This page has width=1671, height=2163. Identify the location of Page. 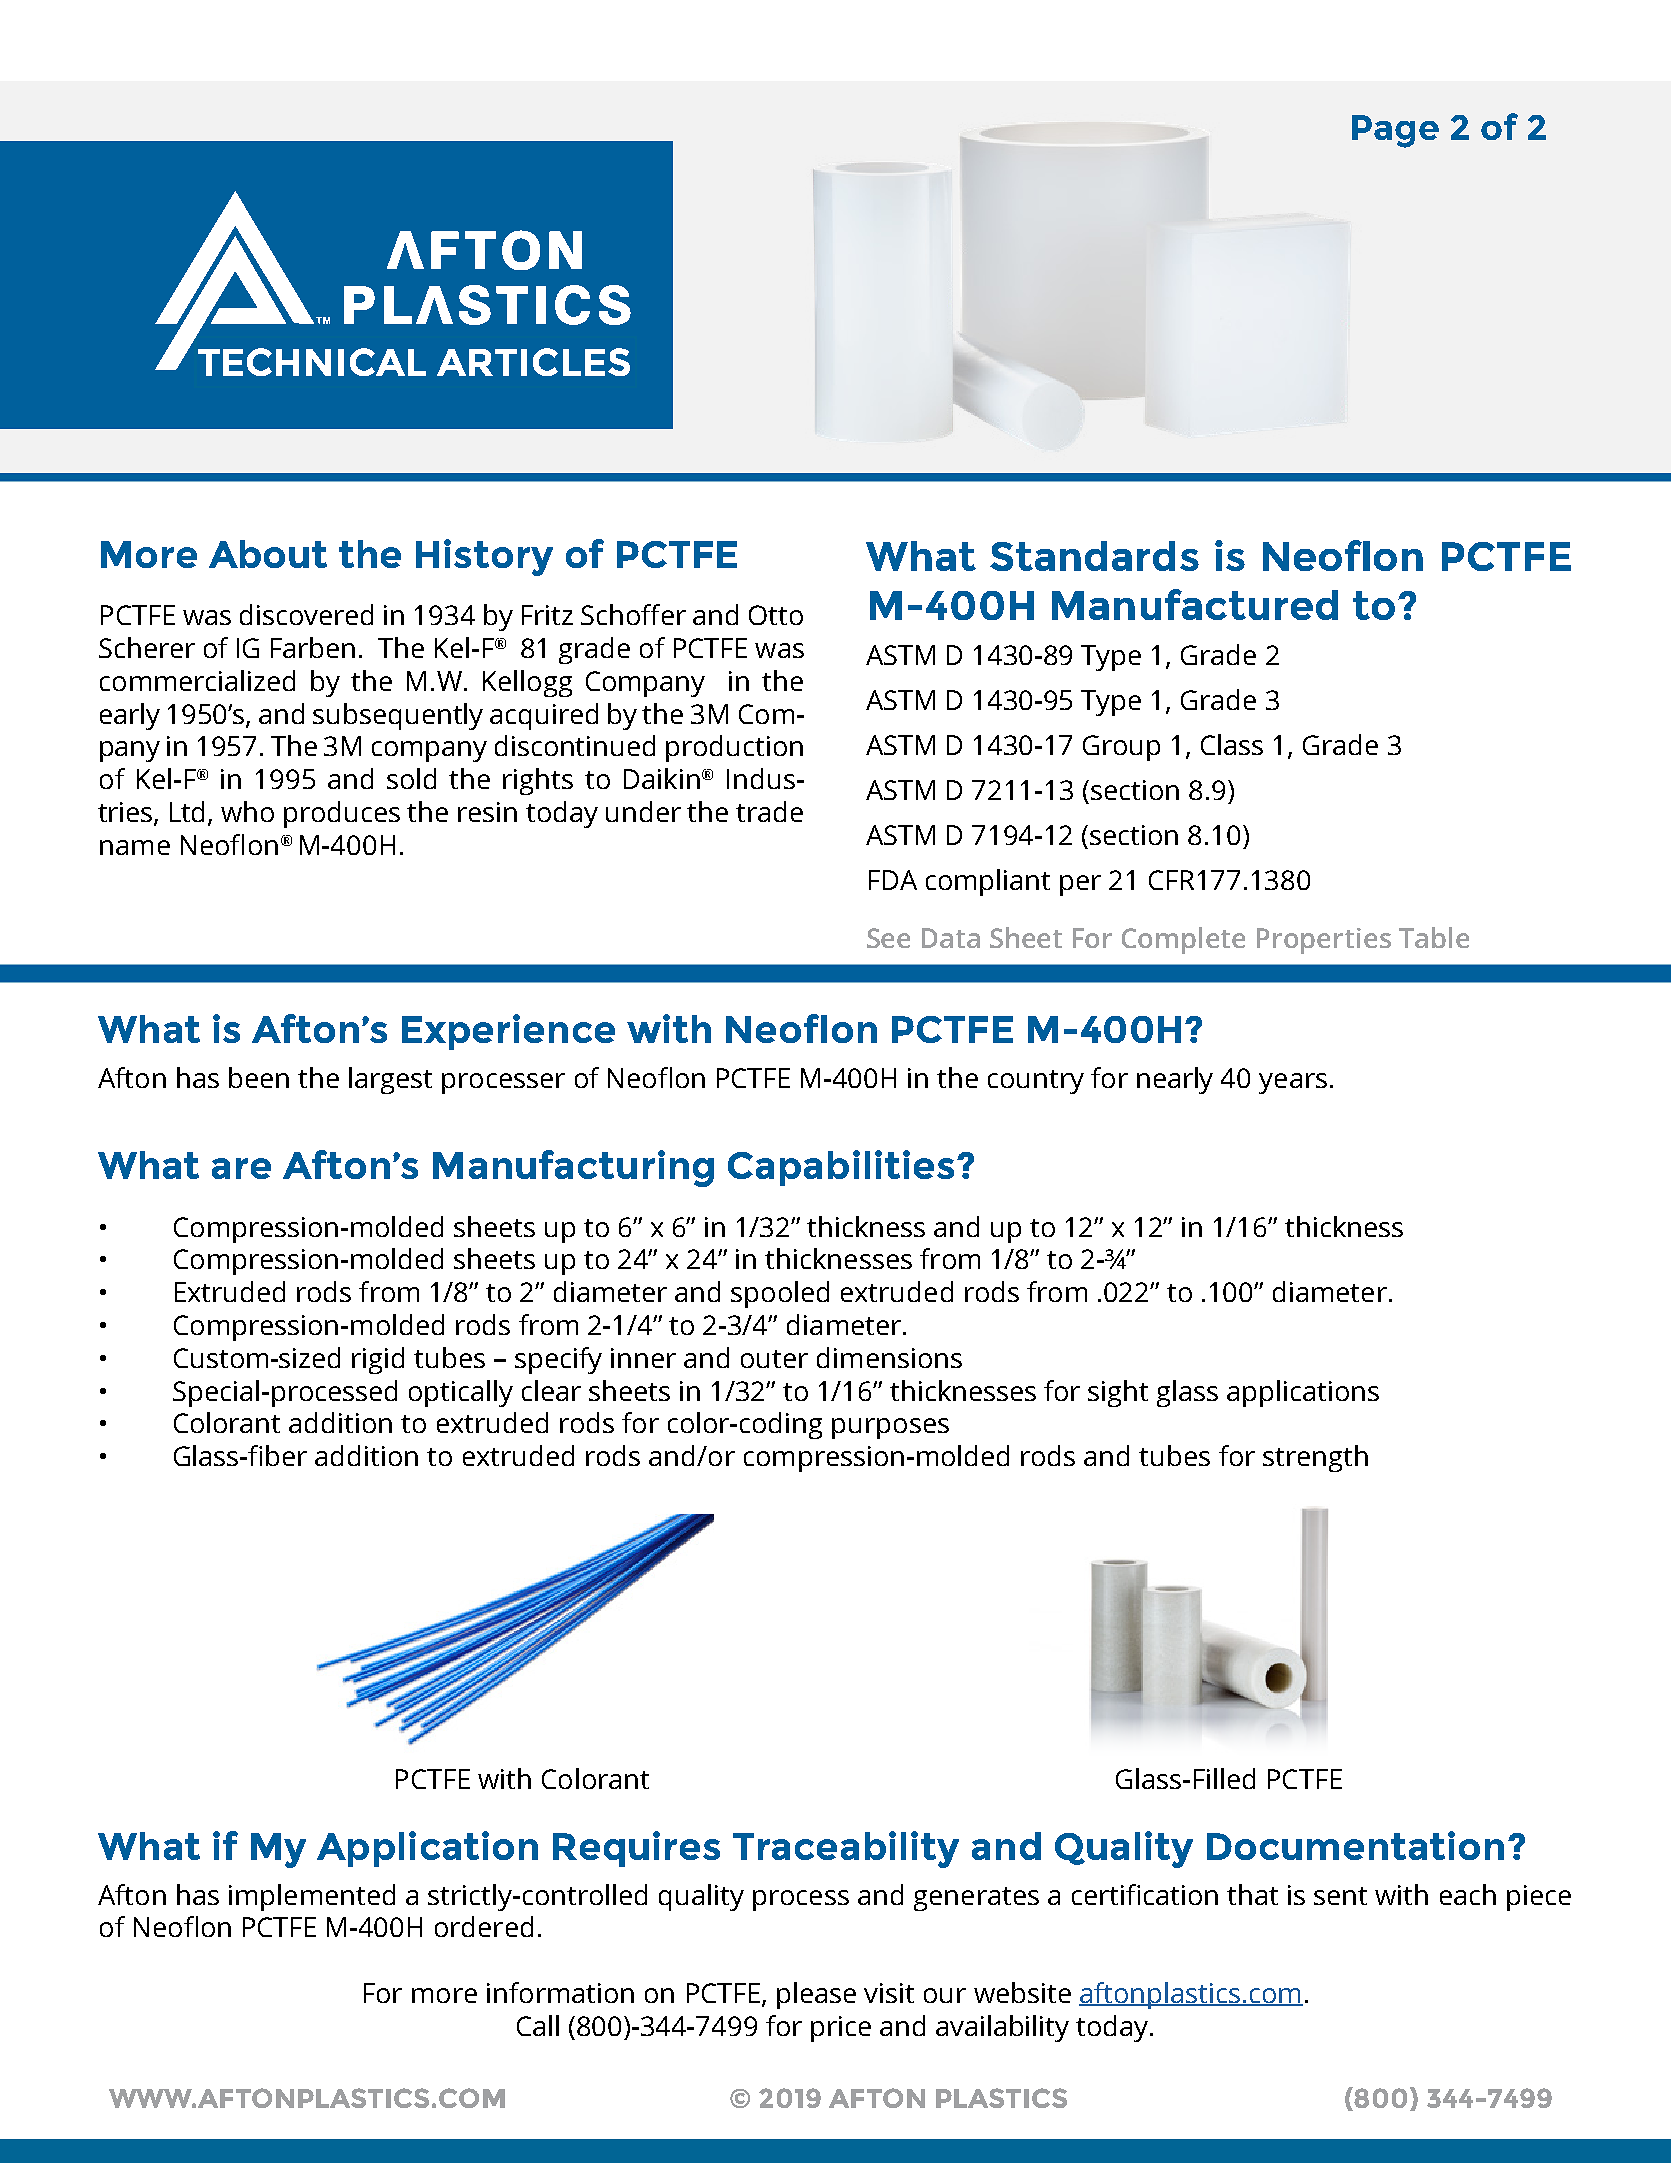
(1395, 131).
